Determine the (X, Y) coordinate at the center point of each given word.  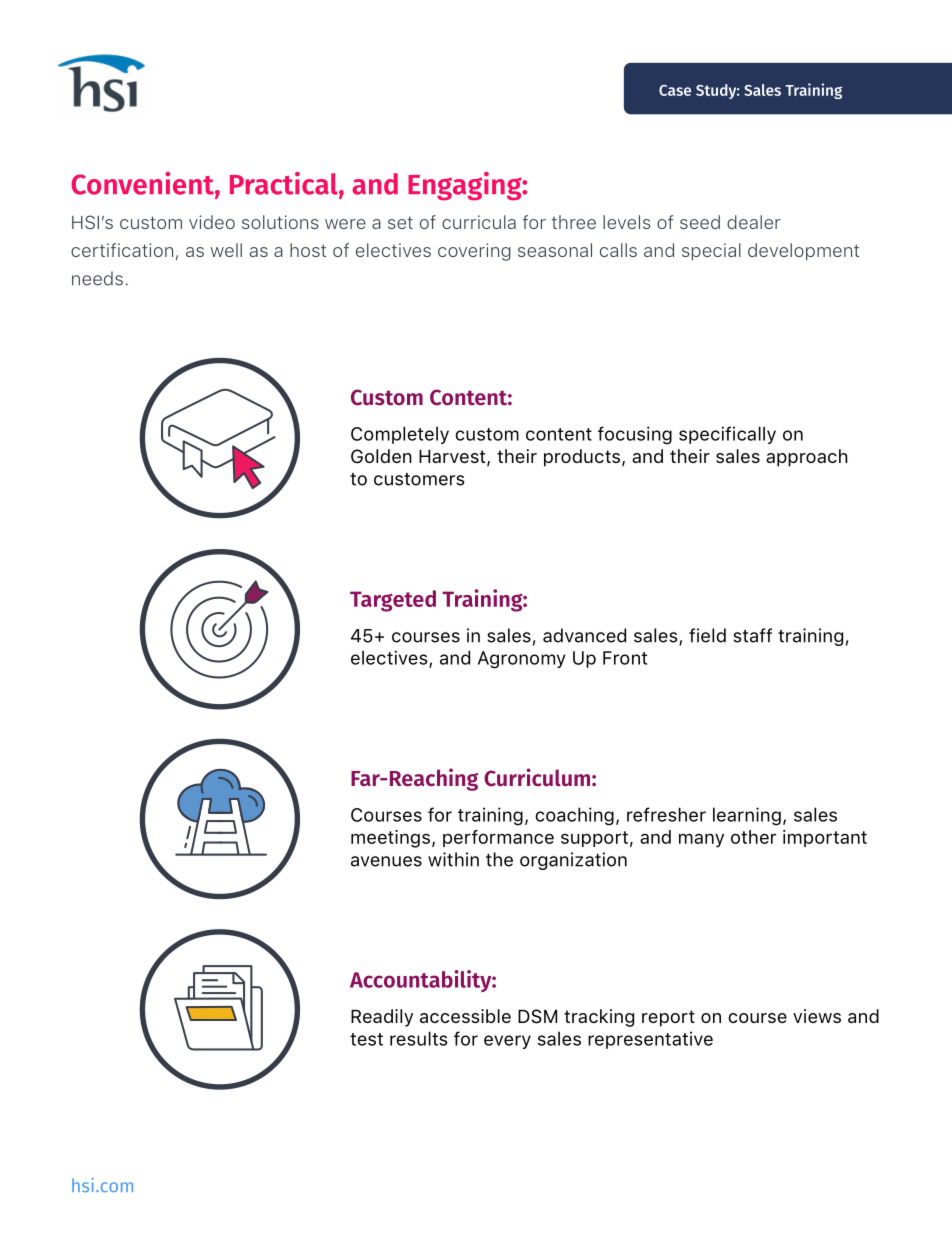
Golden (381, 456)
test (366, 1039)
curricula (479, 222)
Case (675, 90)
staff (752, 635)
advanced (584, 635)
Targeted (393, 601)
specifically (727, 435)
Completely (400, 435)
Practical (285, 184)
